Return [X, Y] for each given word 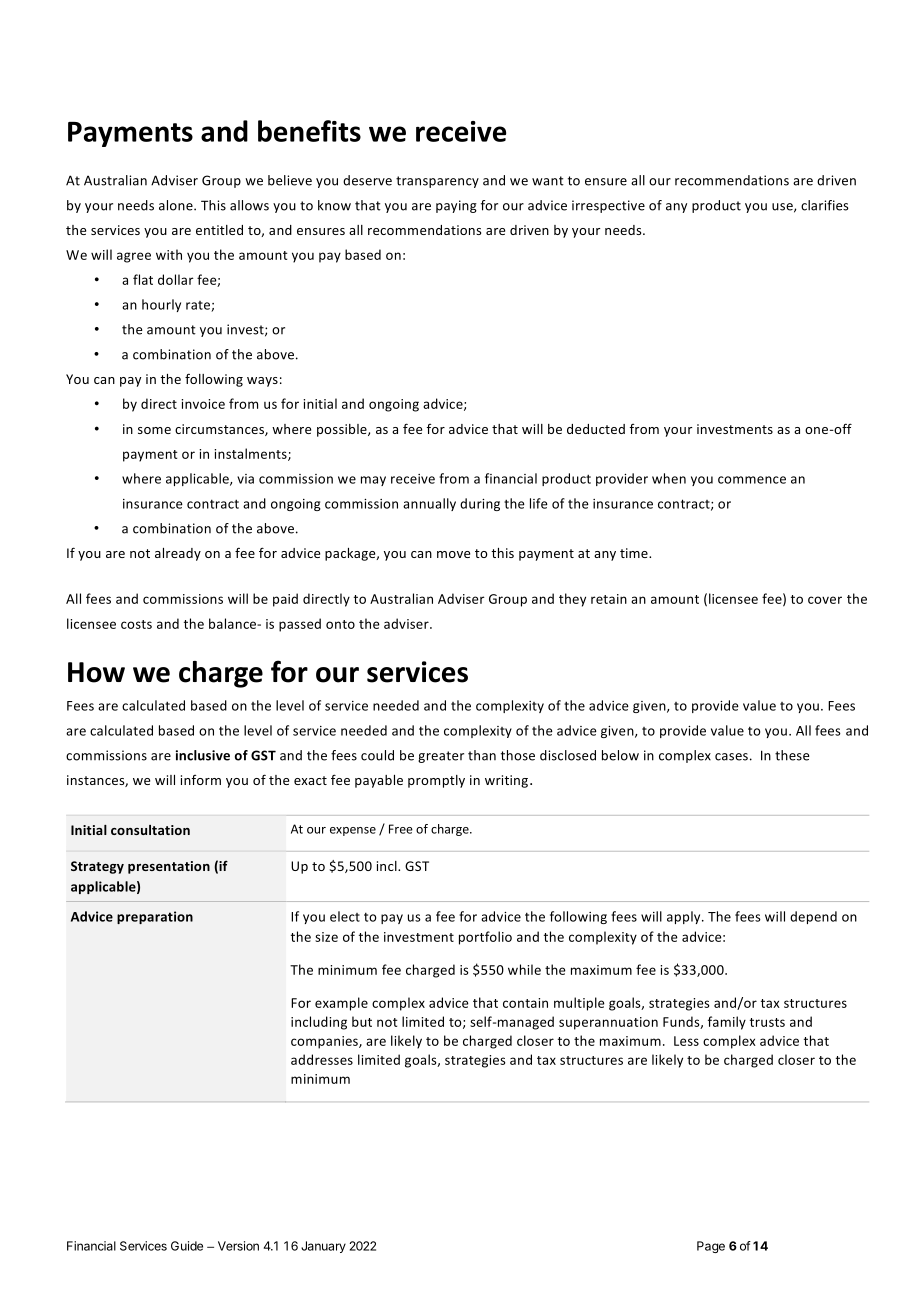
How [96, 672]
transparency [437, 182]
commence [752, 480]
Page [711, 1247]
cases [731, 757]
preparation [155, 917]
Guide [187, 1246]
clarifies [825, 205]
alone [177, 205]
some [154, 430]
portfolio [485, 938]
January [323, 1247]
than [482, 755]
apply [685, 917]
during [480, 504]
